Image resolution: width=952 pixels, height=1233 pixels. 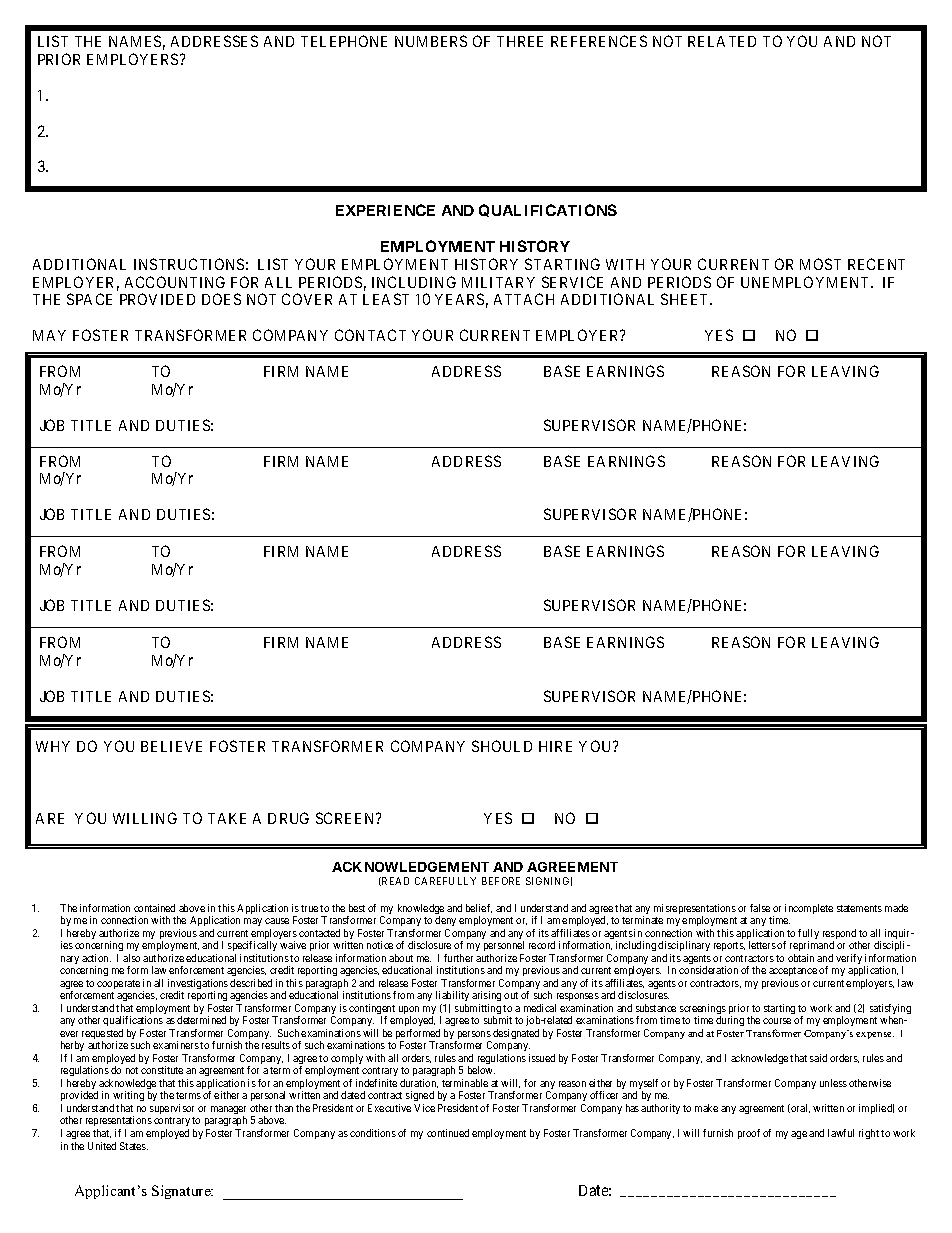 I want to click on HIRE, so click(x=555, y=746).
